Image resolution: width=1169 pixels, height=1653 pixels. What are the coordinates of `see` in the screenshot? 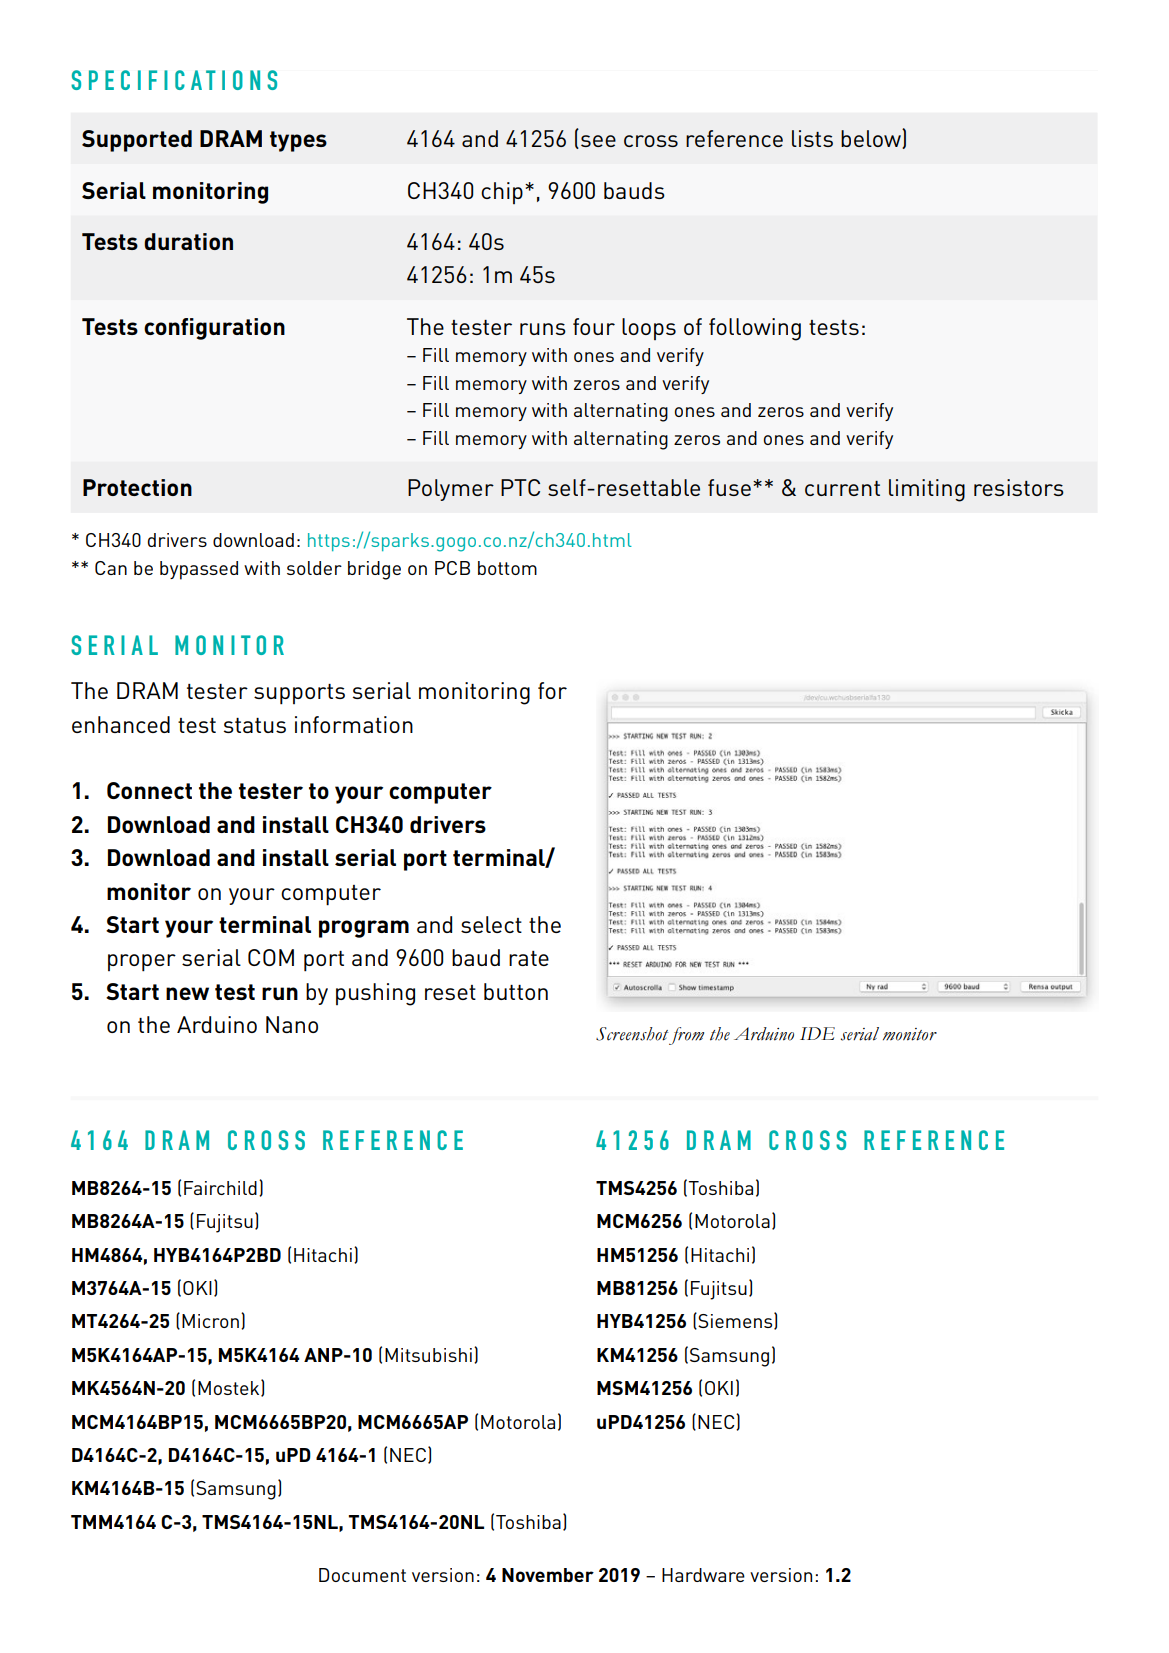 It's located at (598, 141).
